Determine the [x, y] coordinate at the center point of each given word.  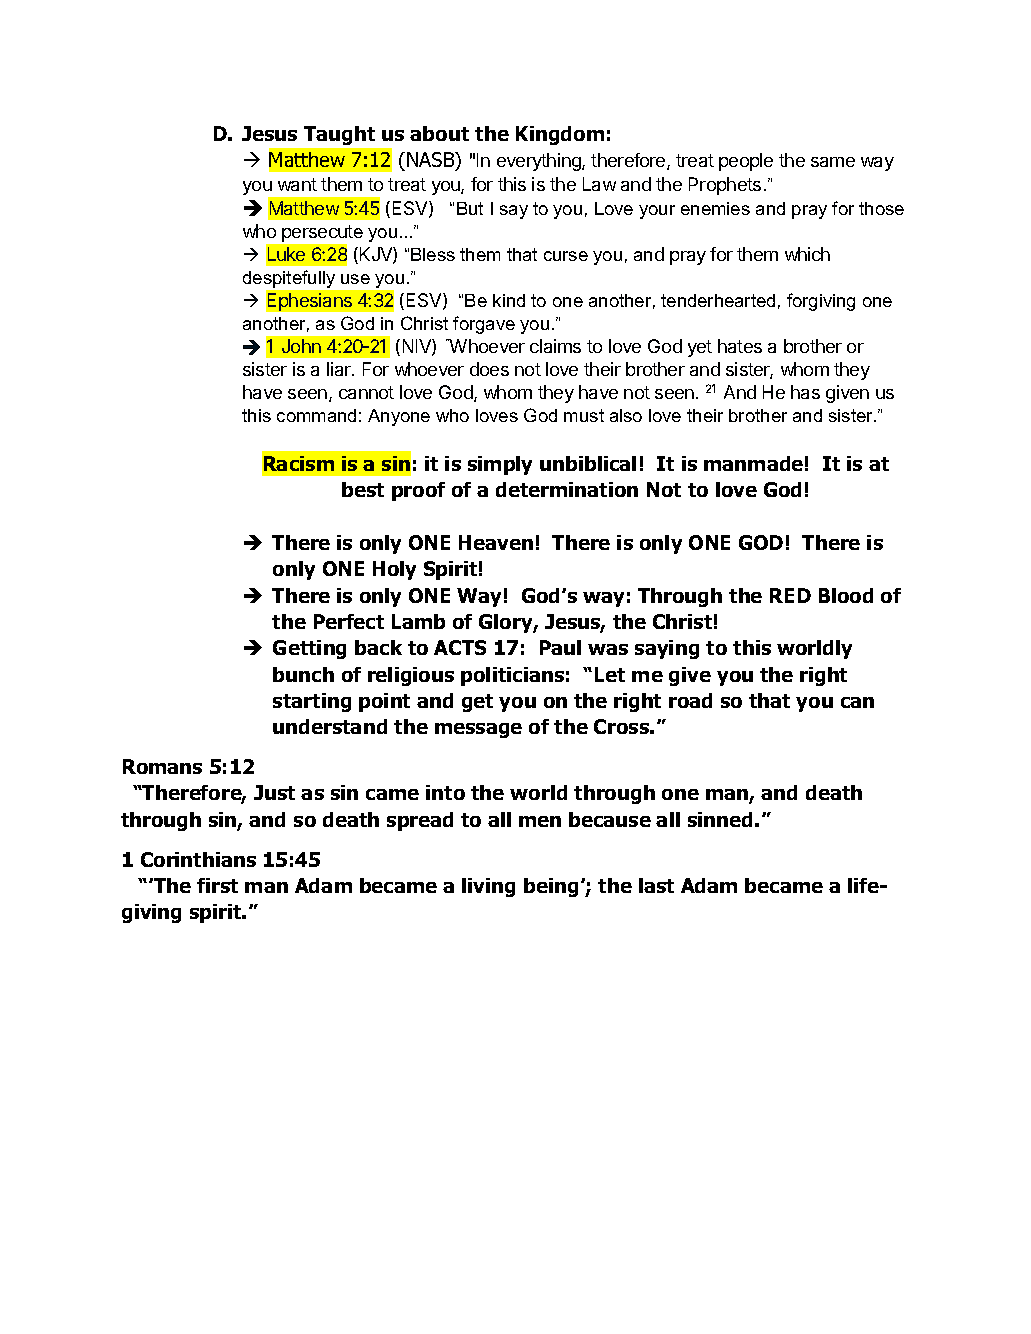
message [478, 730]
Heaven [496, 542]
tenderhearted [718, 300]
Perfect [349, 621]
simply [500, 465]
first [217, 885]
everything [540, 162]
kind [509, 300]
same [833, 162]
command [316, 415]
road [690, 700]
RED [790, 595]
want [297, 184]
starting [312, 702]
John [301, 346]
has [805, 392]
